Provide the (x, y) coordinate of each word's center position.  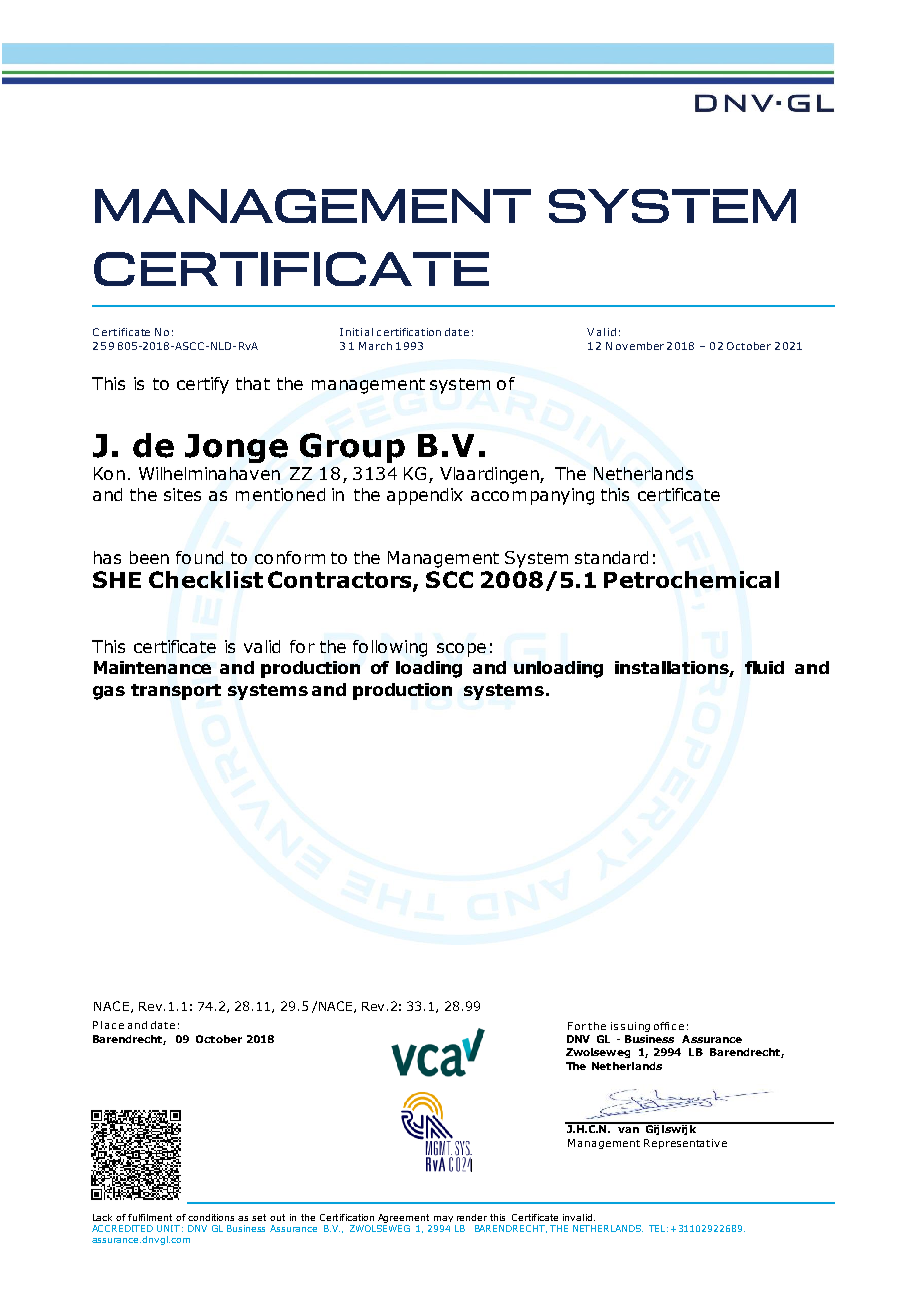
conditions (211, 1217)
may (443, 1219)
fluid (764, 667)
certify (203, 385)
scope (461, 650)
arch (380, 346)
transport (176, 692)
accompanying (532, 496)
